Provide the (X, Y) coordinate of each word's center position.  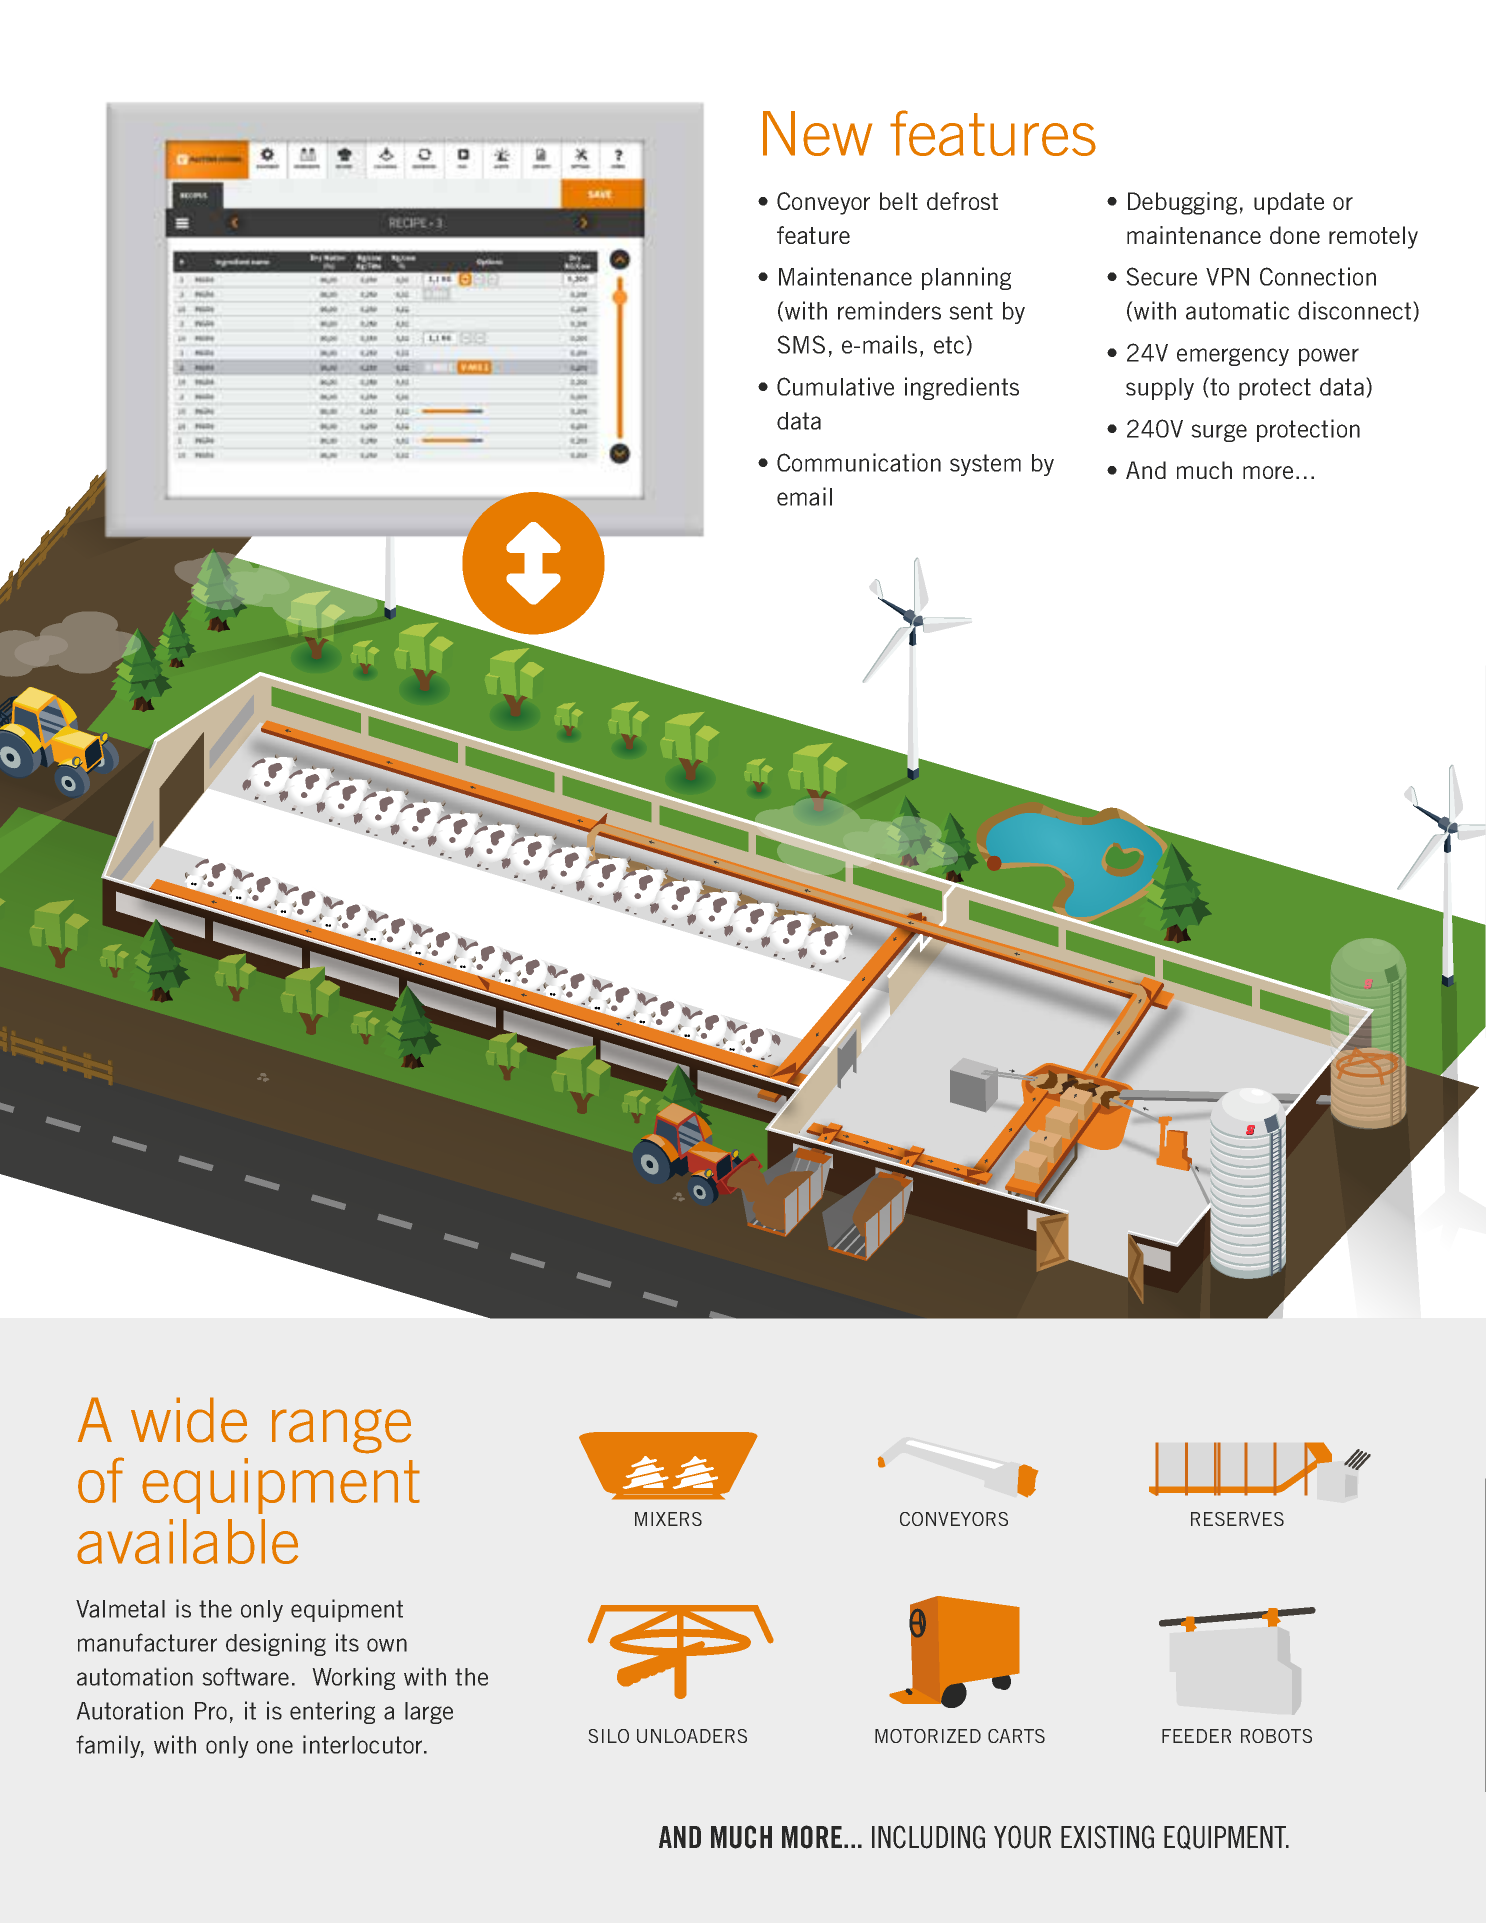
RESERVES (1237, 1519)
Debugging (1182, 203)
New (817, 133)
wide (189, 1420)
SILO (608, 1736)
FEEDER (1196, 1736)
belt (899, 201)
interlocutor (364, 1744)
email (804, 496)
